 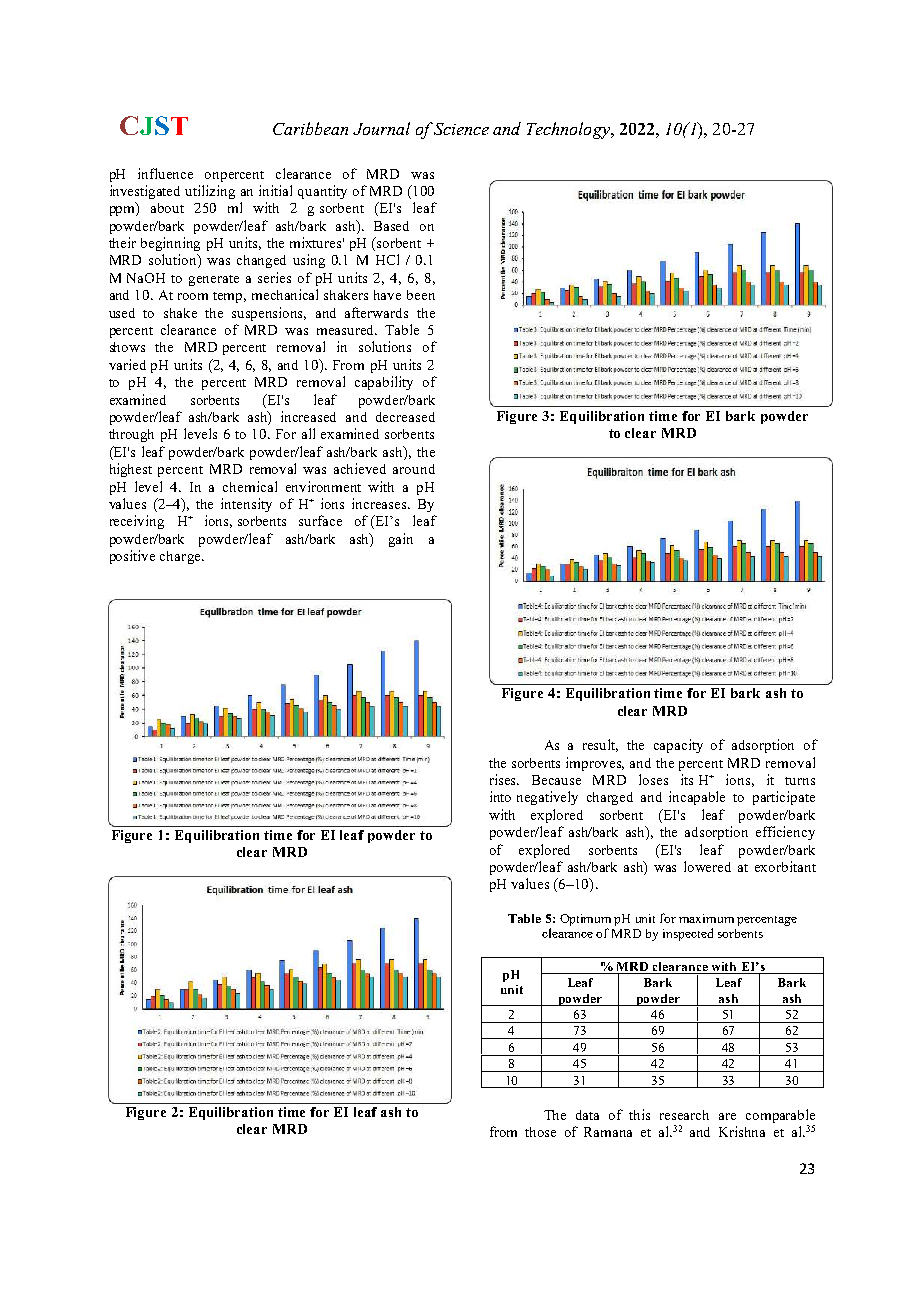 I want to click on those, so click(x=540, y=1132).
